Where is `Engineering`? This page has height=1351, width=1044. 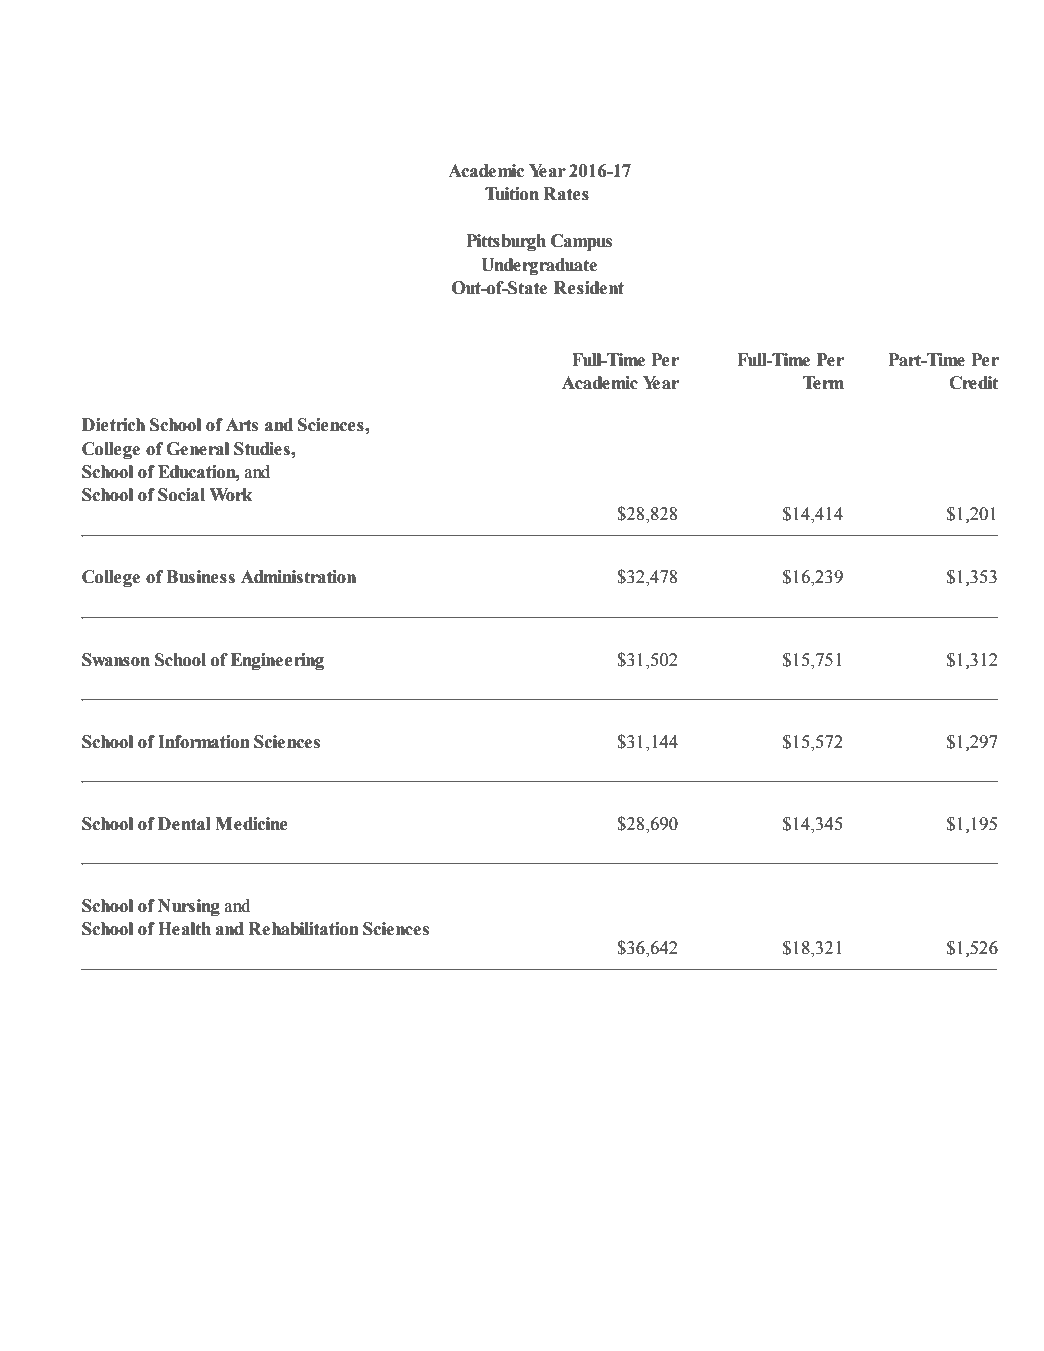 Engineering is located at coordinates (277, 661).
